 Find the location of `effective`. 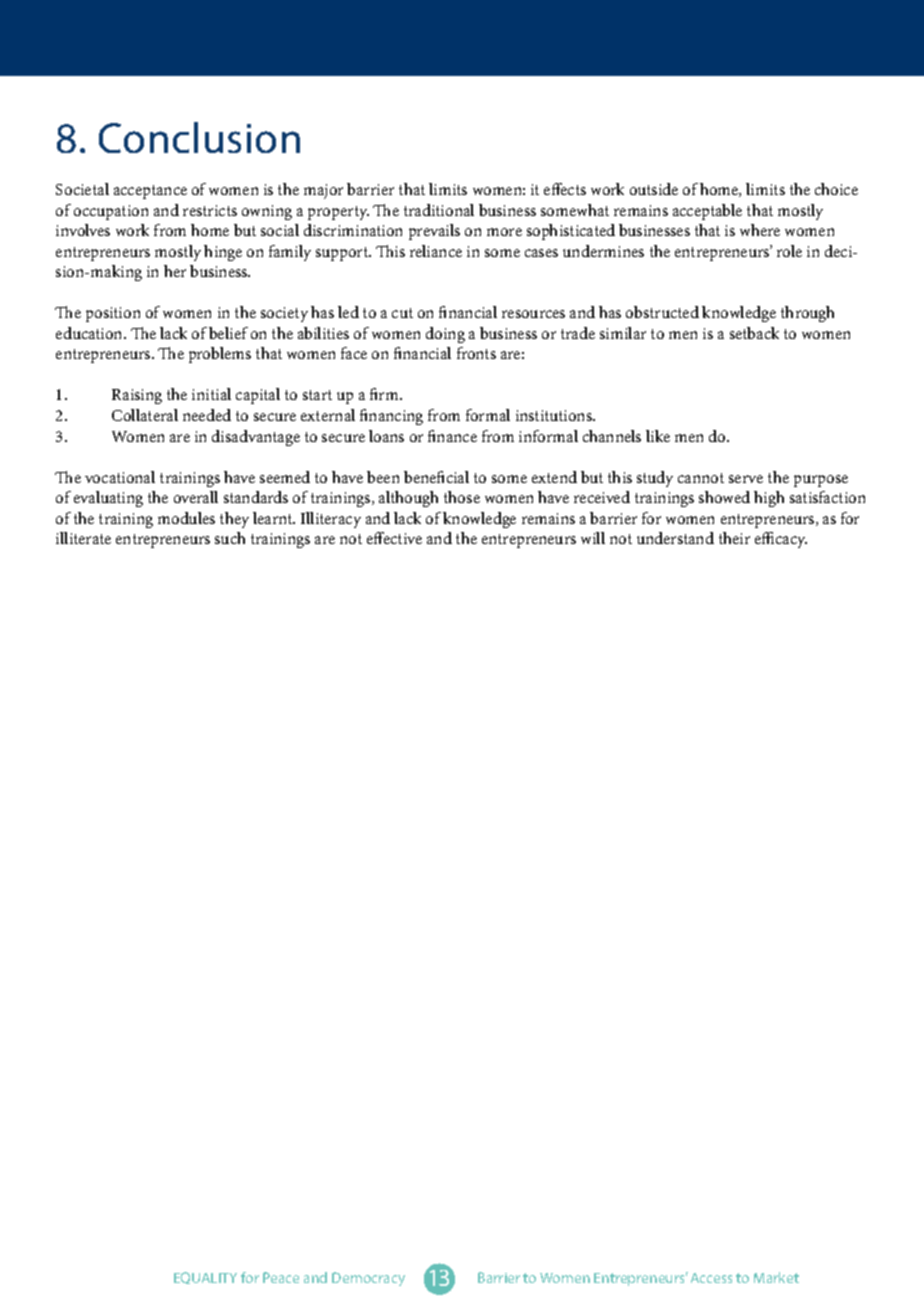

effective is located at coordinates (394, 538).
